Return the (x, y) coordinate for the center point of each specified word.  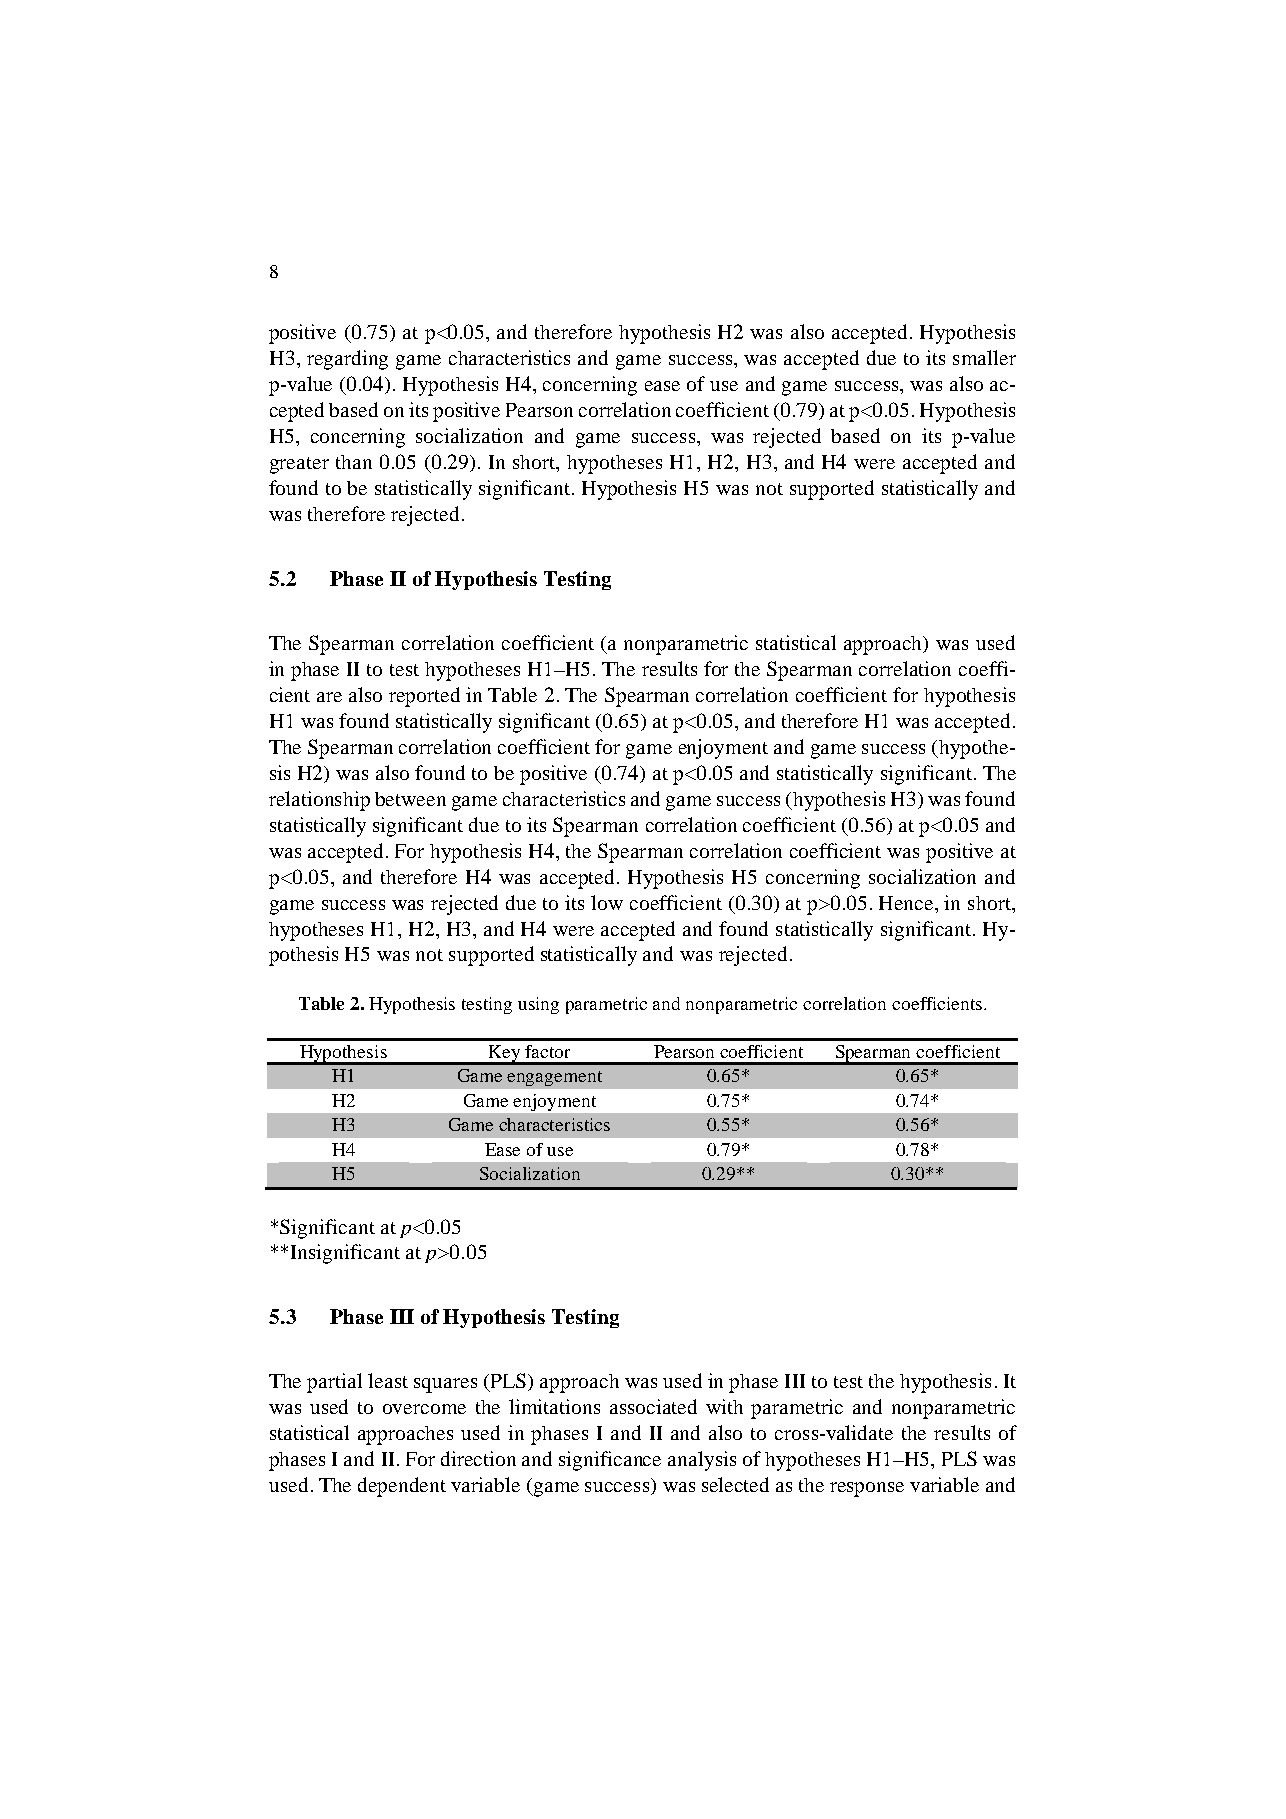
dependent (402, 1487)
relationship (319, 801)
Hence (907, 903)
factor (547, 1051)
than (354, 462)
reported (424, 697)
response (867, 1489)
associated (653, 1406)
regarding (347, 360)
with (724, 1406)
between (410, 799)
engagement (554, 1078)
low (607, 902)
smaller (984, 357)
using (538, 1005)
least (388, 1380)
